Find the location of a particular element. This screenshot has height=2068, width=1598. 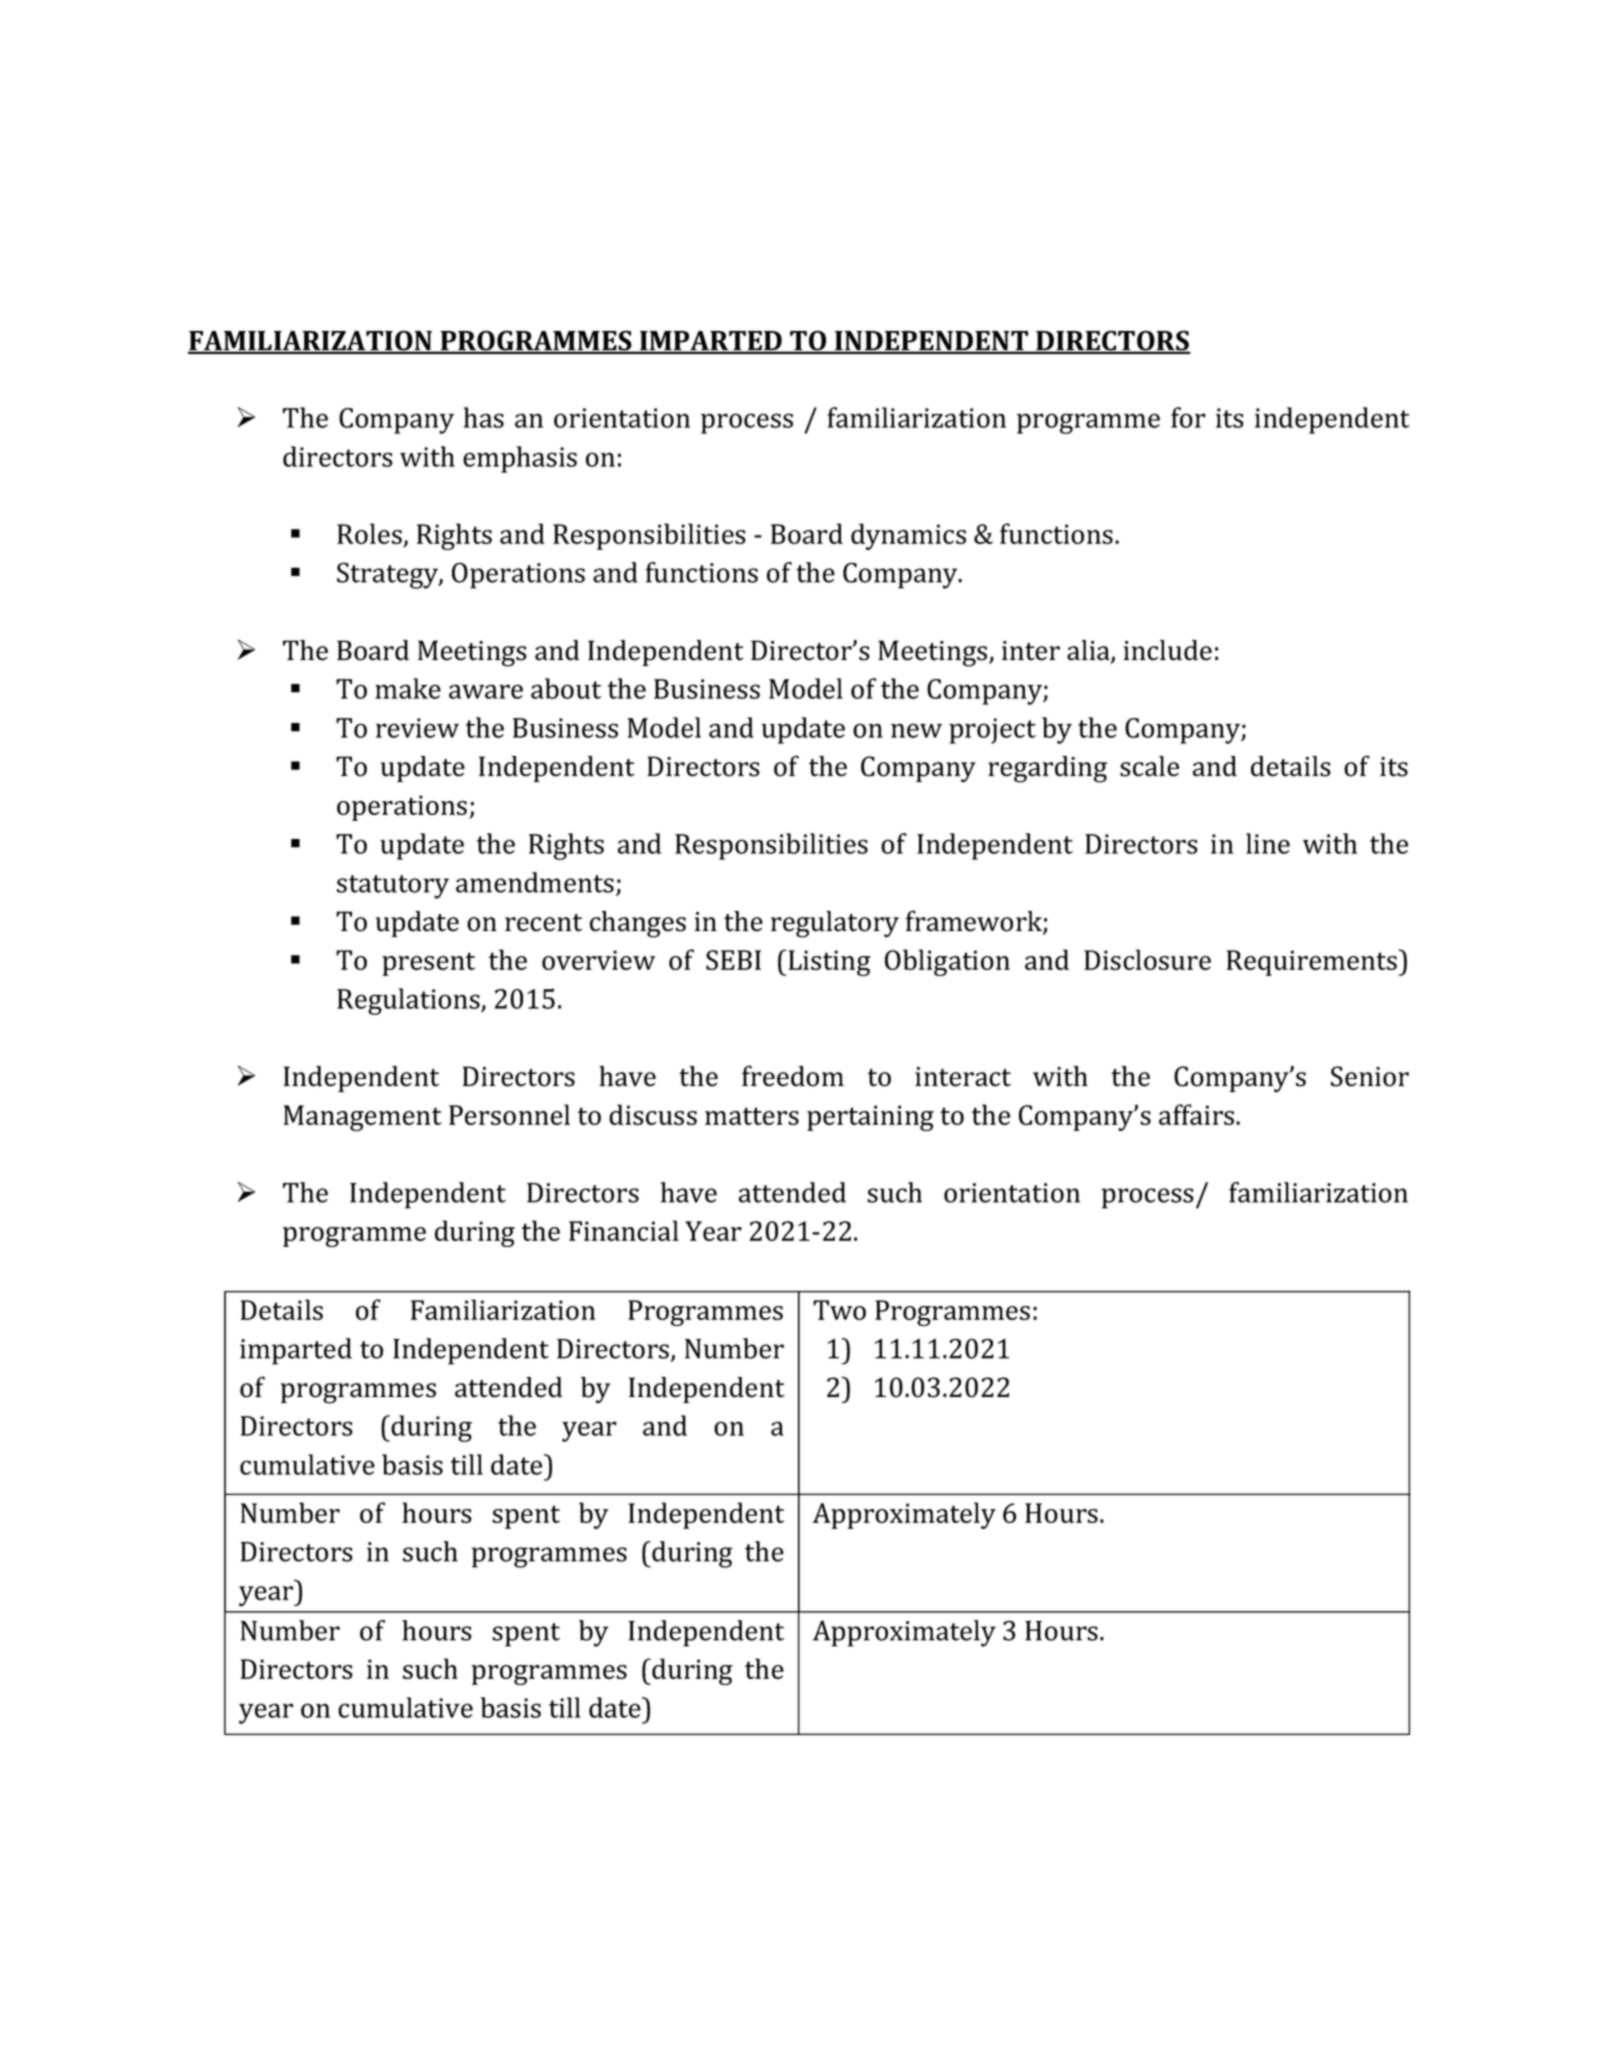

dynamics is located at coordinates (908, 536).
